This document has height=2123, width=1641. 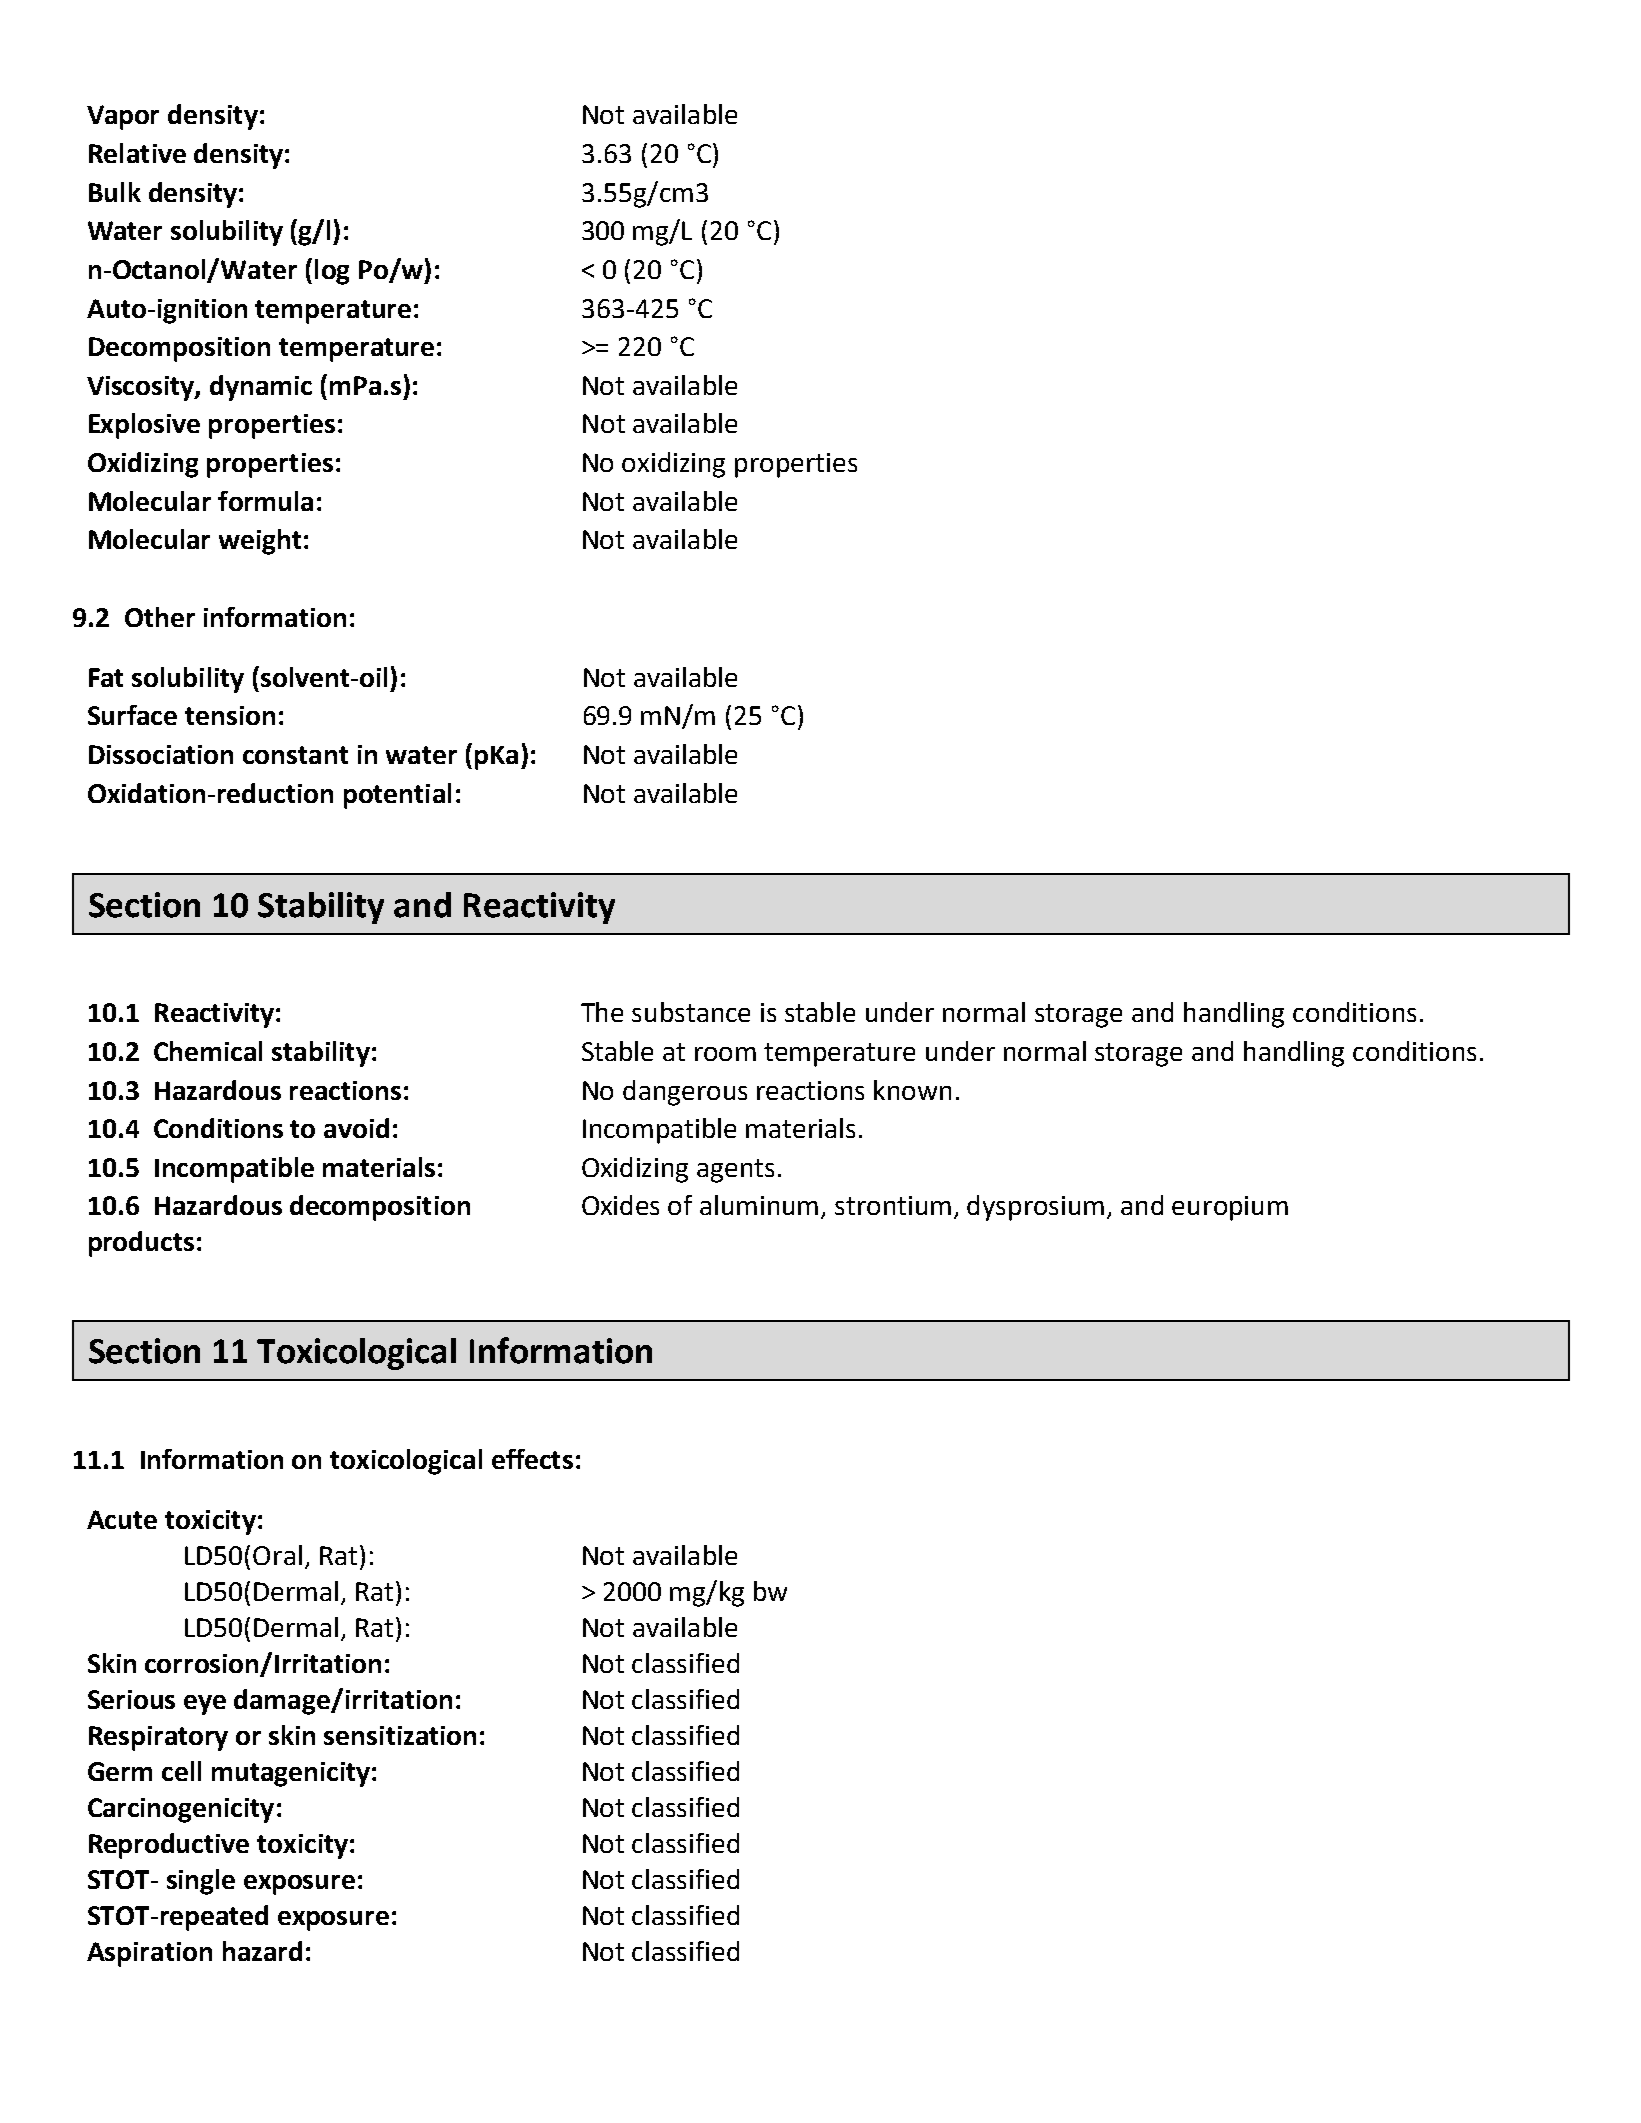 I want to click on Relative, so click(x=137, y=153).
